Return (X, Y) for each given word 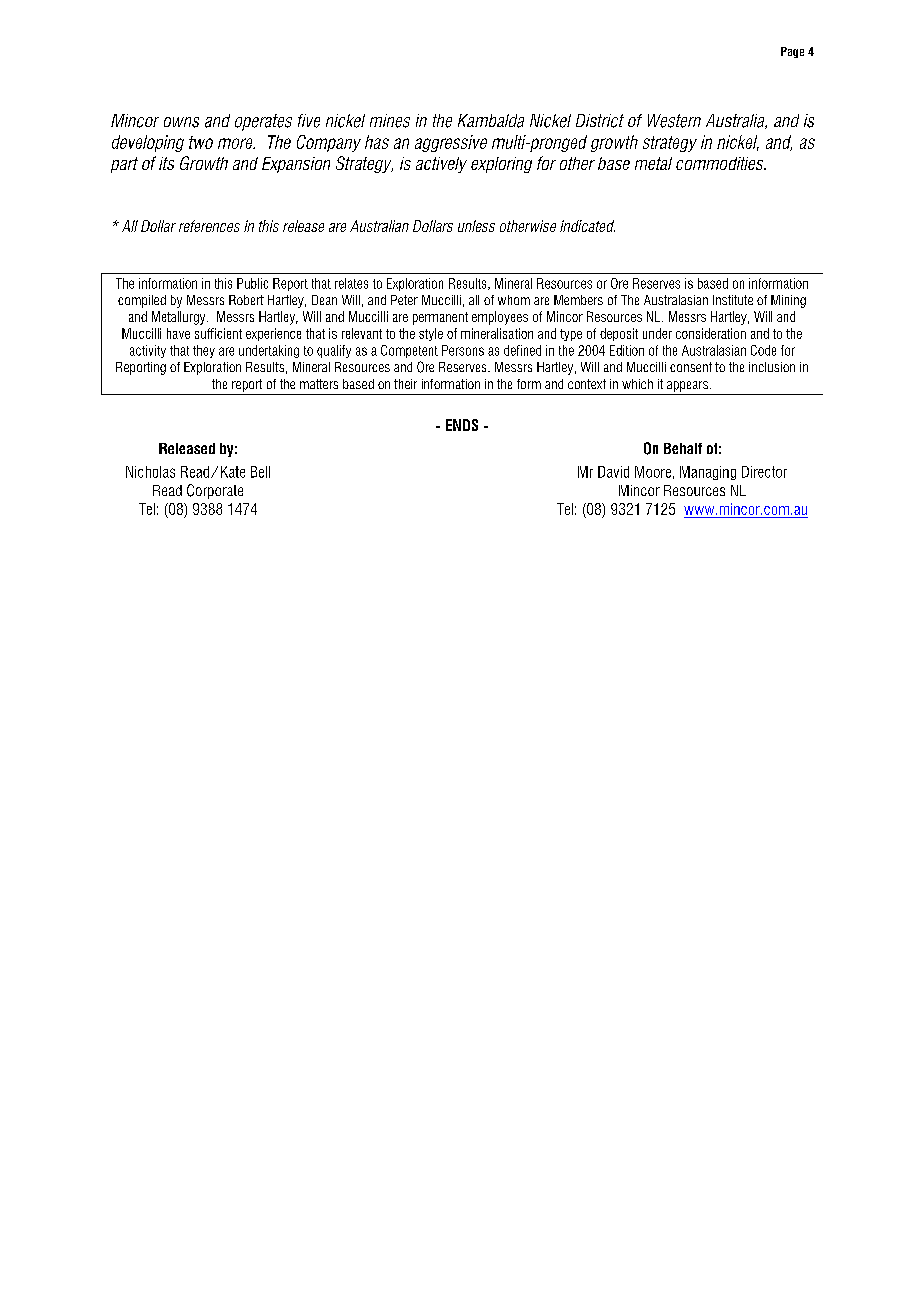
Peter (404, 300)
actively (441, 165)
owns (181, 122)
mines (390, 121)
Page (792, 52)
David (613, 472)
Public (252, 283)
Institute (733, 300)
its (166, 163)
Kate (233, 472)
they (204, 351)
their (405, 384)
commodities (721, 163)
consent (691, 367)
